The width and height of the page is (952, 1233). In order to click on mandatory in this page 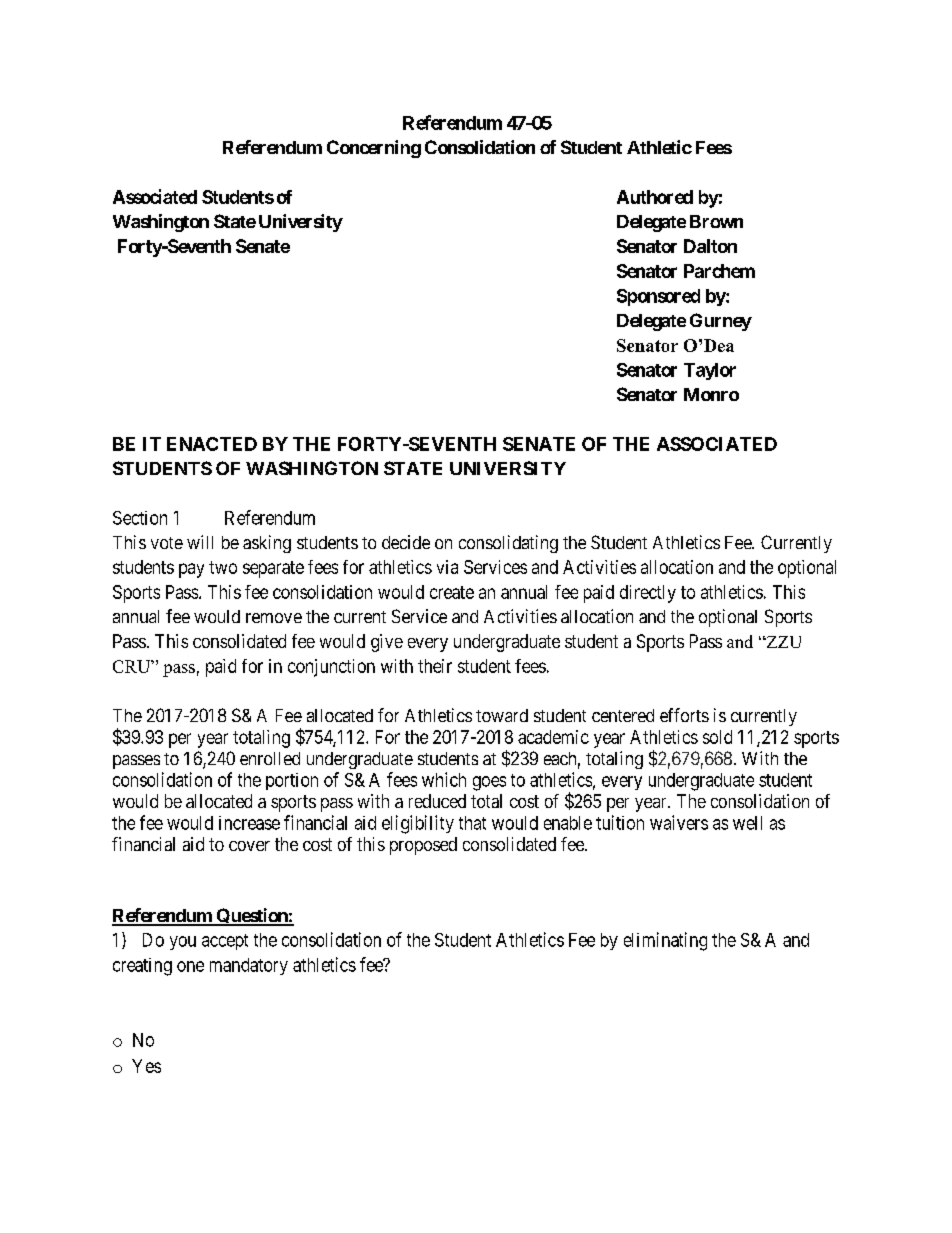, I will do `click(249, 966)`.
